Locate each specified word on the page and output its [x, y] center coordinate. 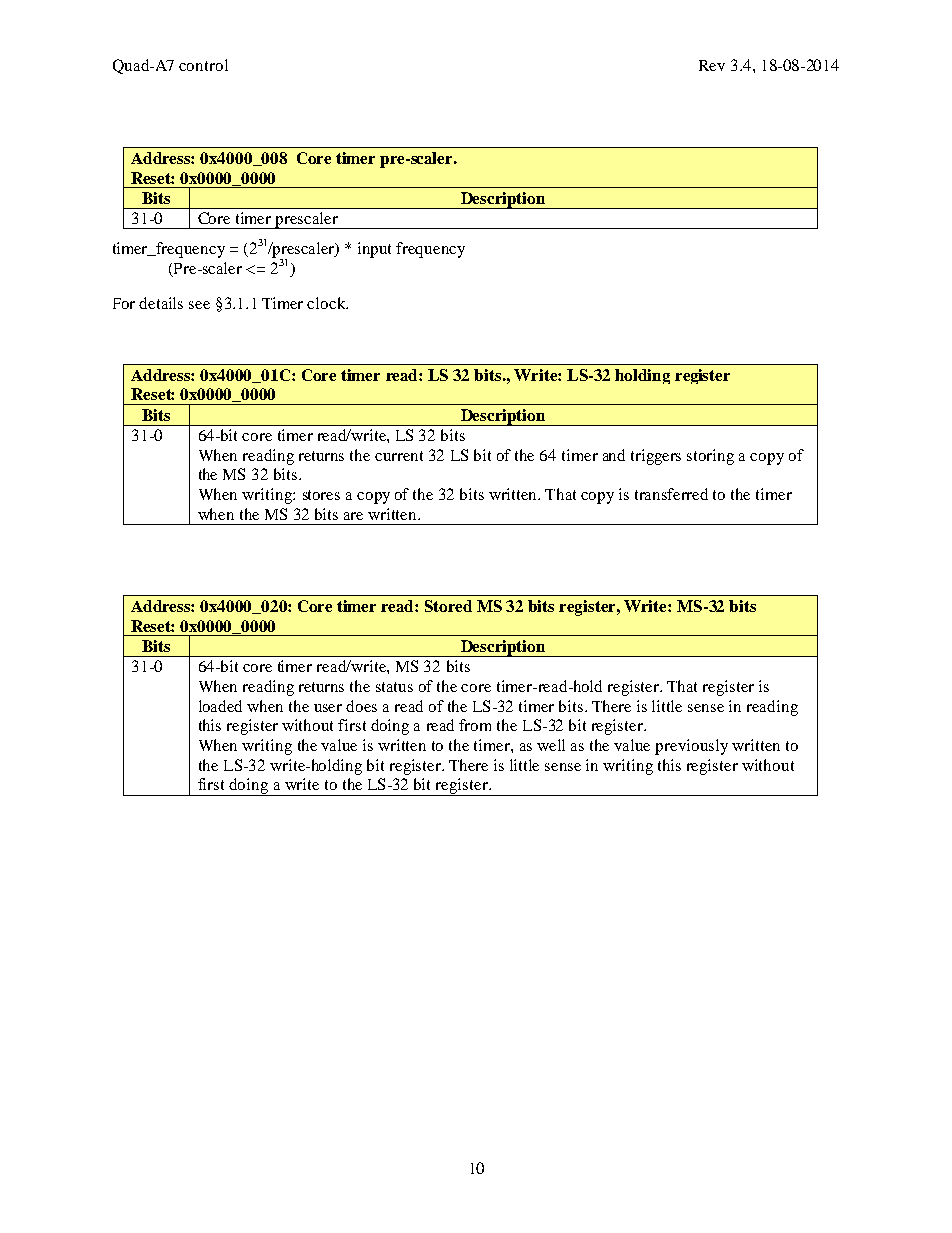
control [203, 65]
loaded [220, 706]
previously [691, 747]
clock [327, 303]
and [614, 455]
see [199, 305]
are [353, 516]
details [161, 303]
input [374, 250]
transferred [671, 494]
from [475, 725]
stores [321, 495]
